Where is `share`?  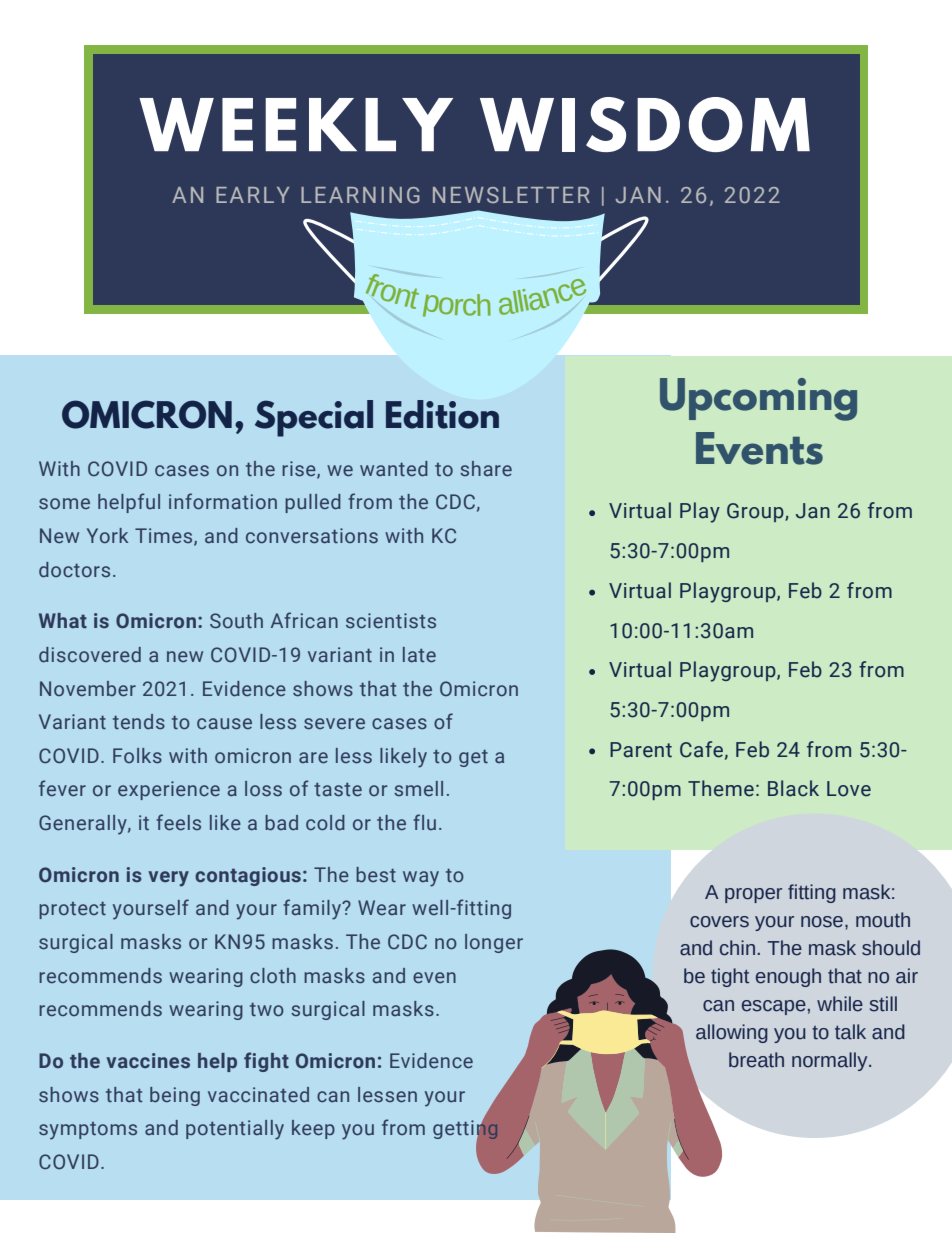 share is located at coordinates (486, 468).
